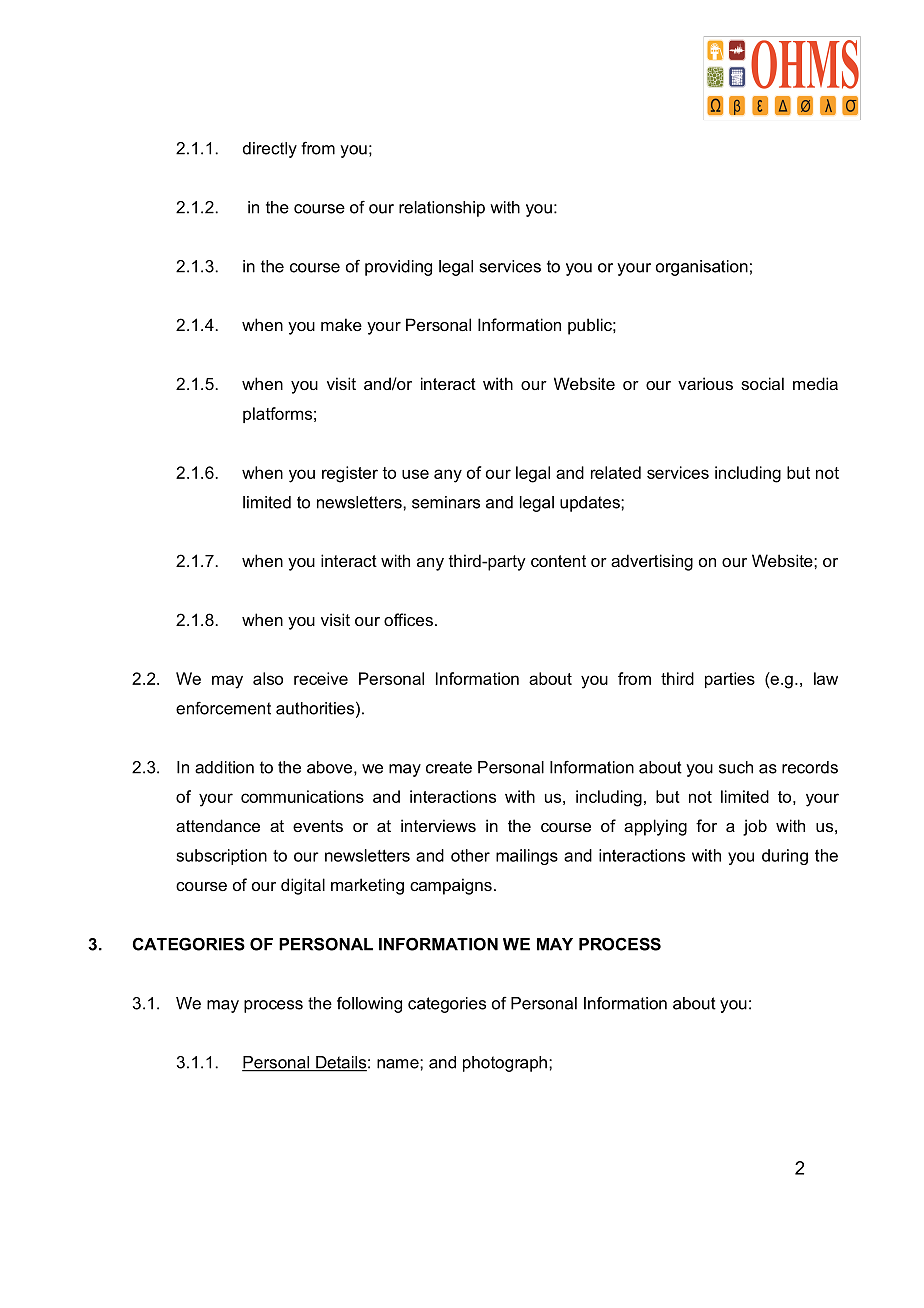 The height and width of the screenshot is (1308, 924). Describe the element at coordinates (369, 1004) in the screenshot. I see `following` at that location.
